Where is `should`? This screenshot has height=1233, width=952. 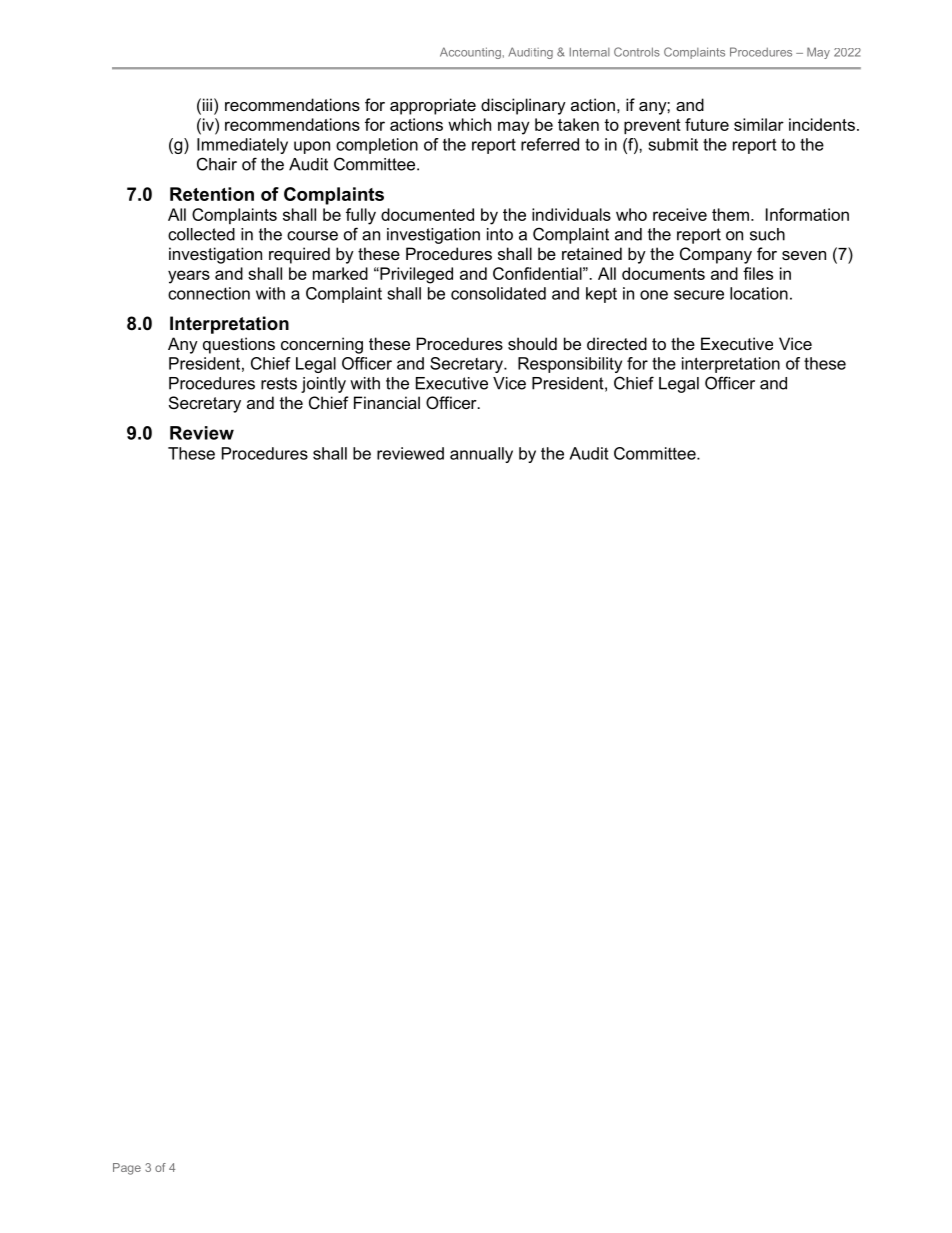 should is located at coordinates (532, 343).
